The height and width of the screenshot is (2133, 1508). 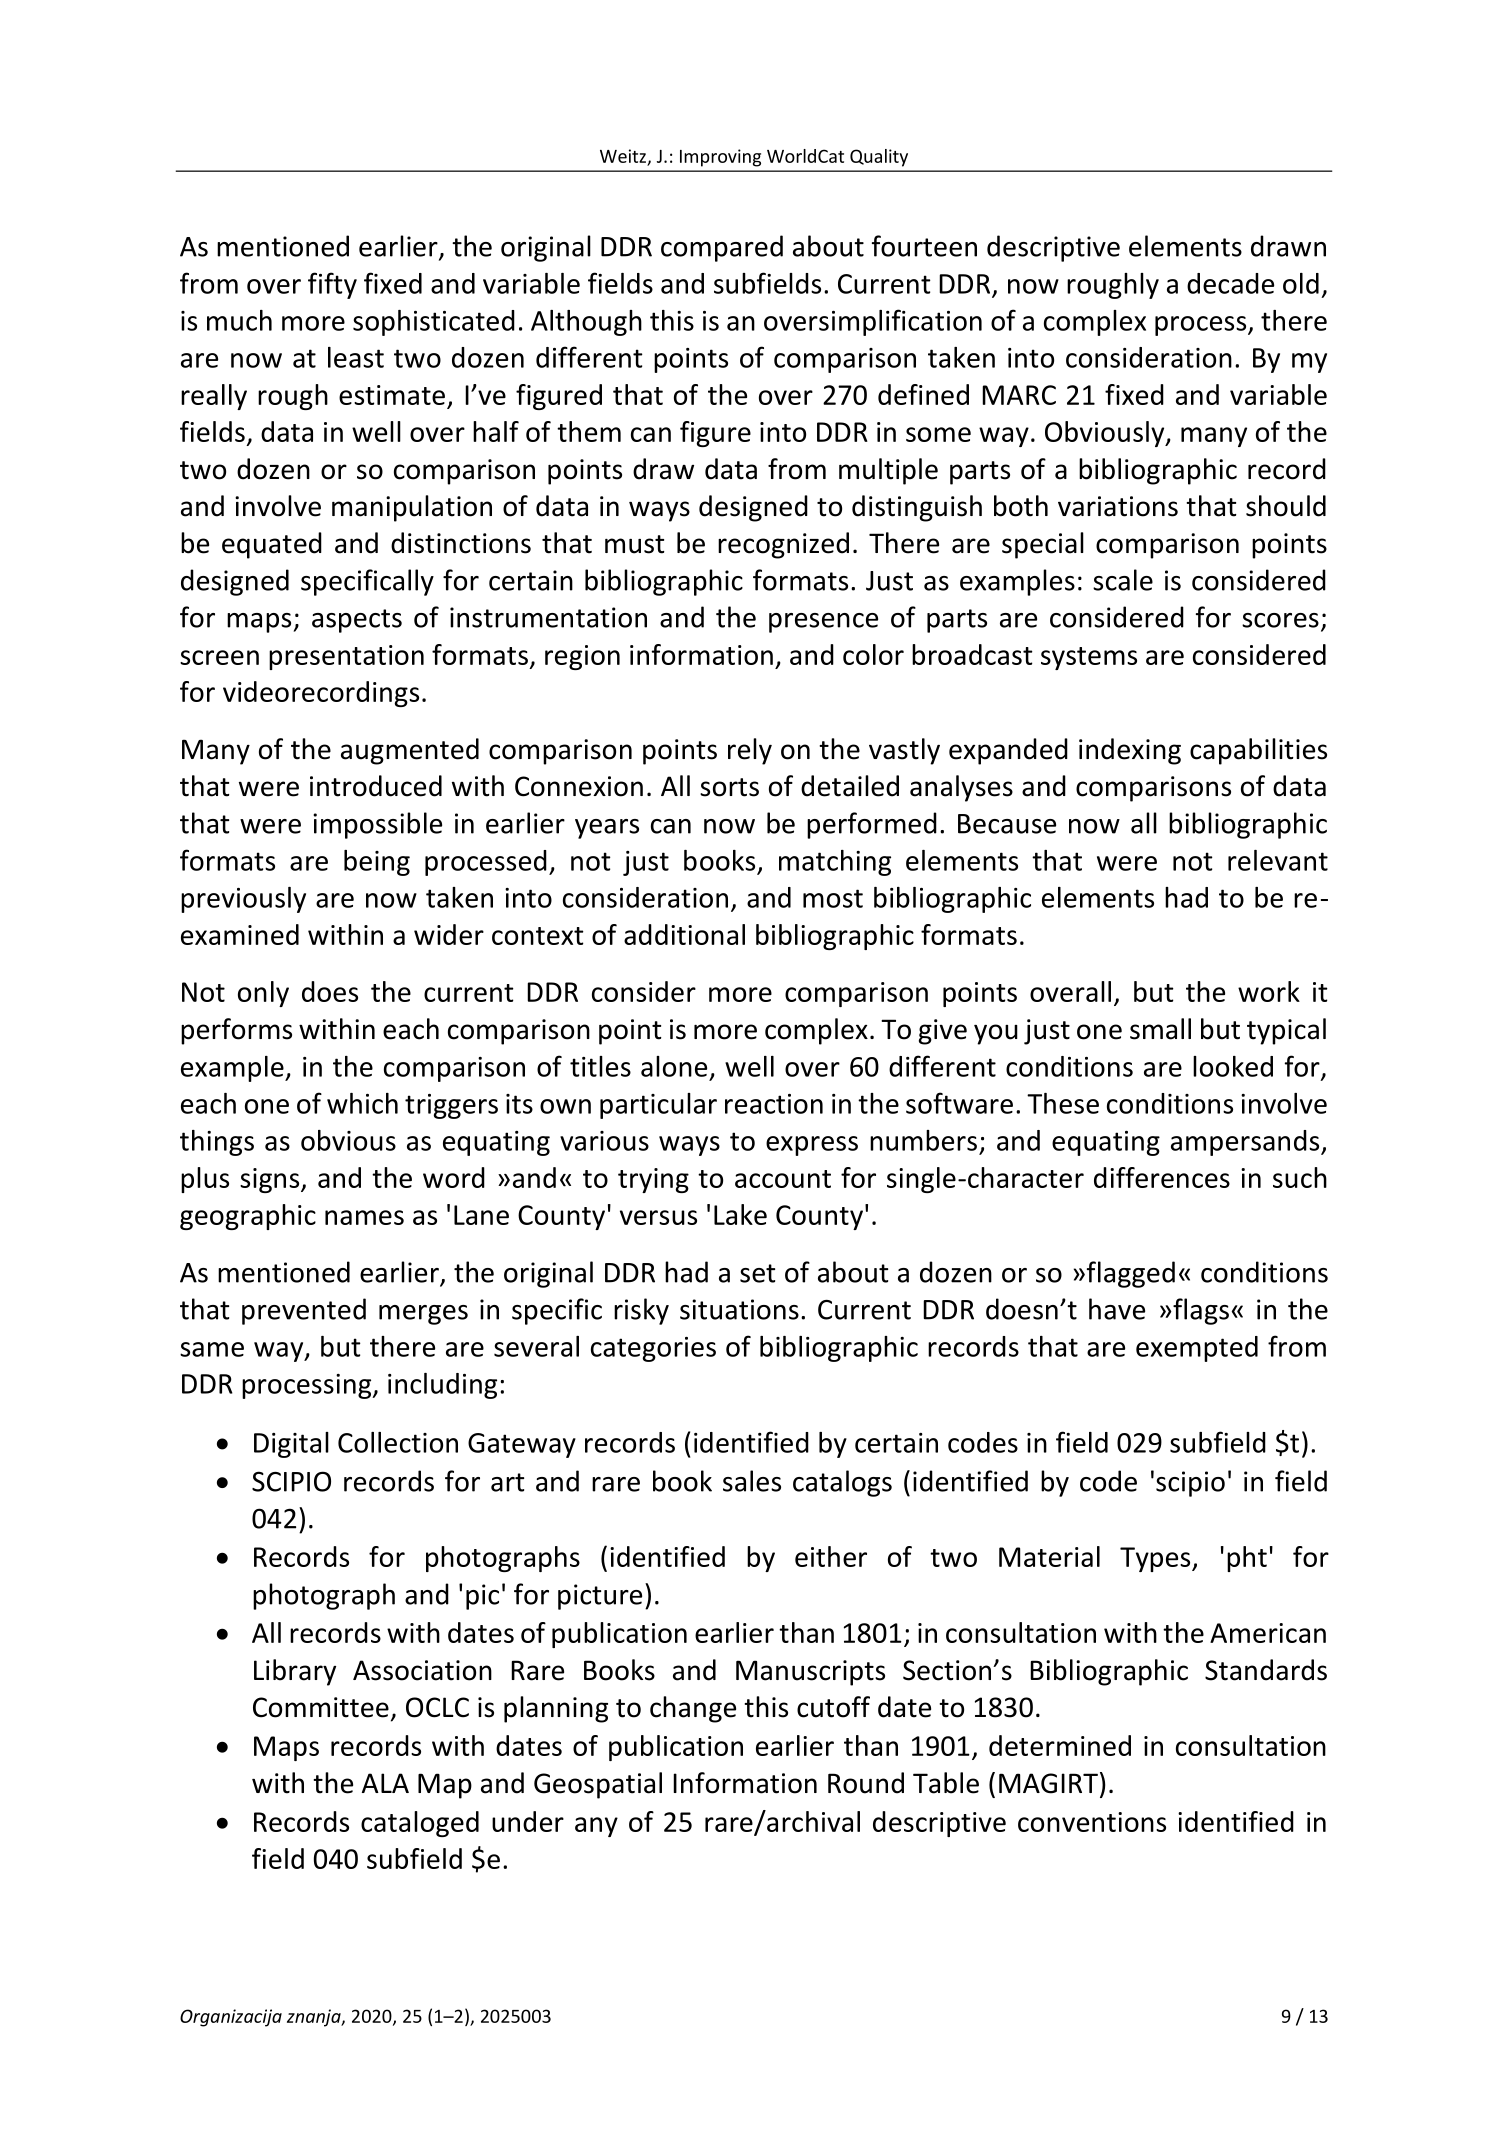 What do you see at coordinates (362, 1103) in the screenshot?
I see `which` at bounding box center [362, 1103].
